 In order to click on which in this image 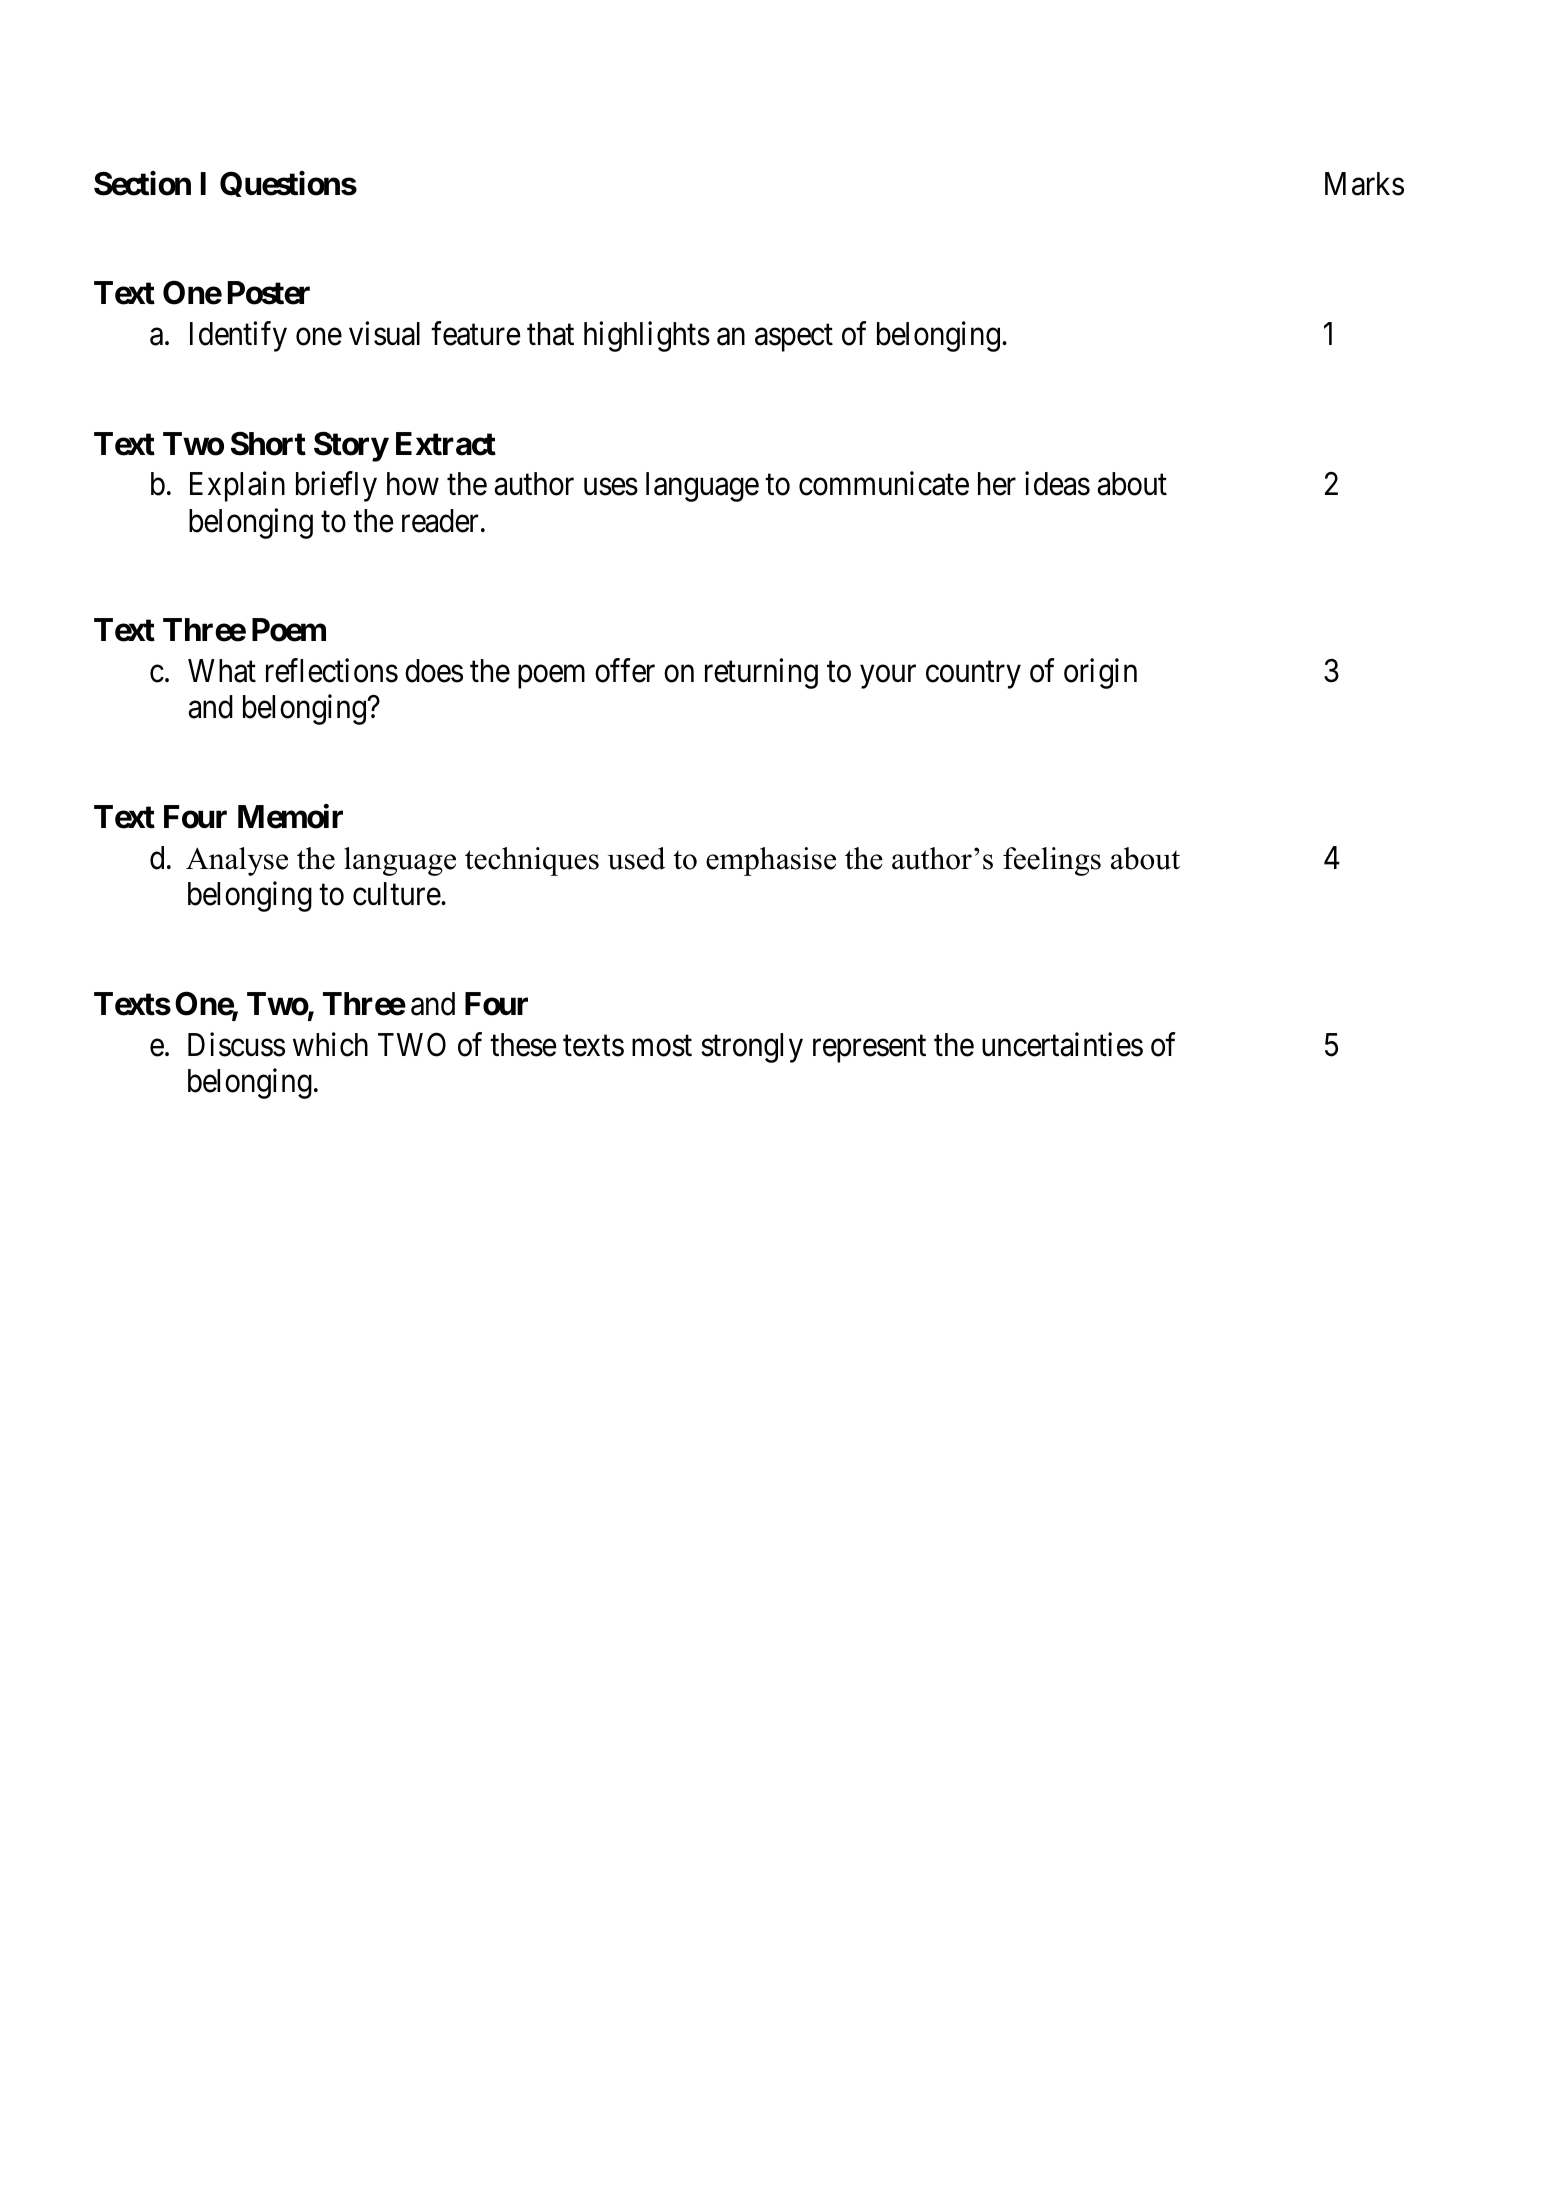, I will do `click(330, 1044)`.
